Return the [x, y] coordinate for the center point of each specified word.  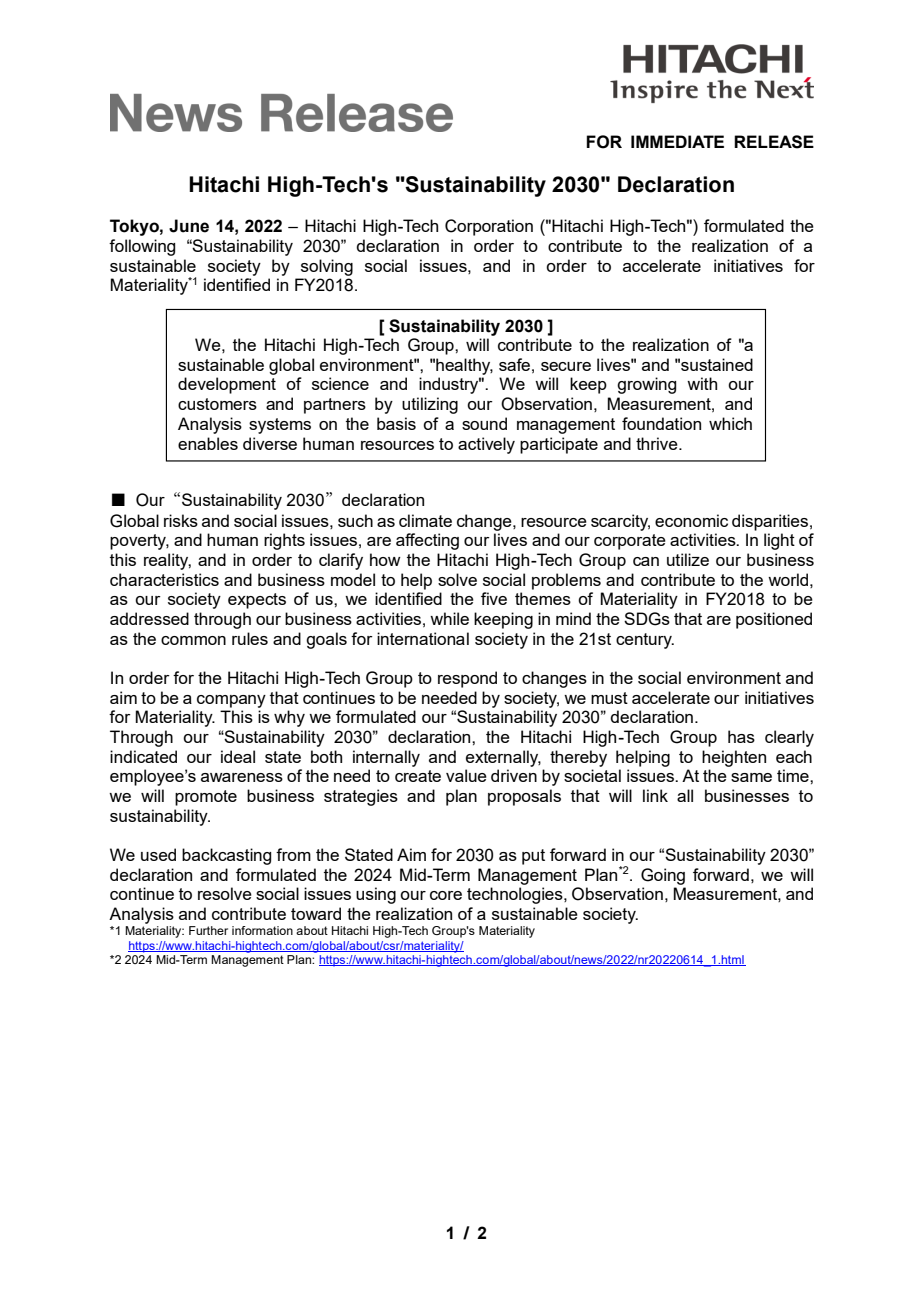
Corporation [489, 227]
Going [663, 876]
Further [208, 930]
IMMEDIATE [677, 141]
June [189, 226]
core [446, 895]
